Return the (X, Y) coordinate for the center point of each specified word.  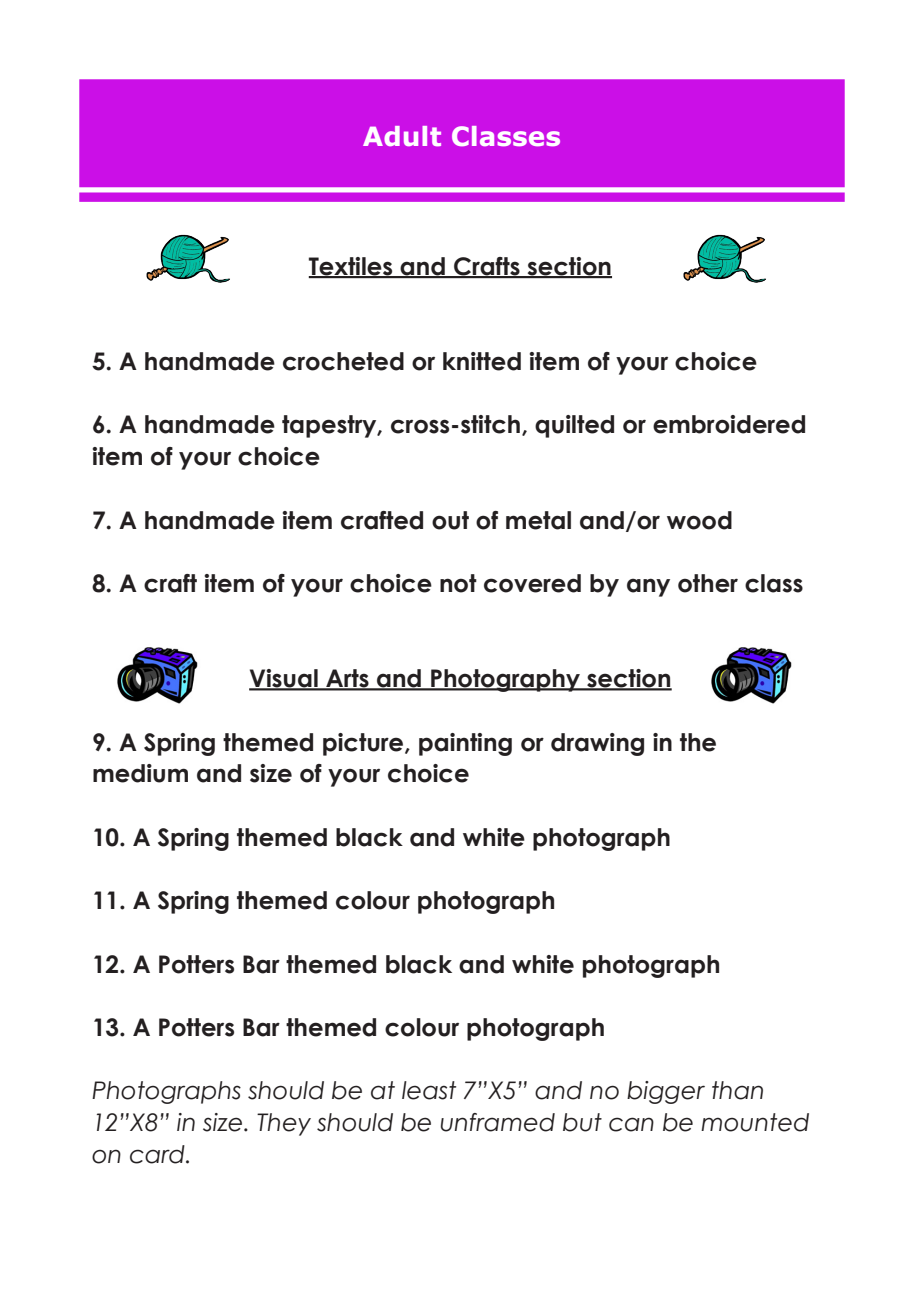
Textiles (352, 267)
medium (140, 773)
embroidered (729, 424)
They (284, 1124)
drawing (597, 744)
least (429, 1090)
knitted (482, 361)
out (450, 520)
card (158, 1154)
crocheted (343, 361)
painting (465, 744)
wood (699, 520)
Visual (284, 679)
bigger (666, 1092)
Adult (402, 136)
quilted (574, 426)
